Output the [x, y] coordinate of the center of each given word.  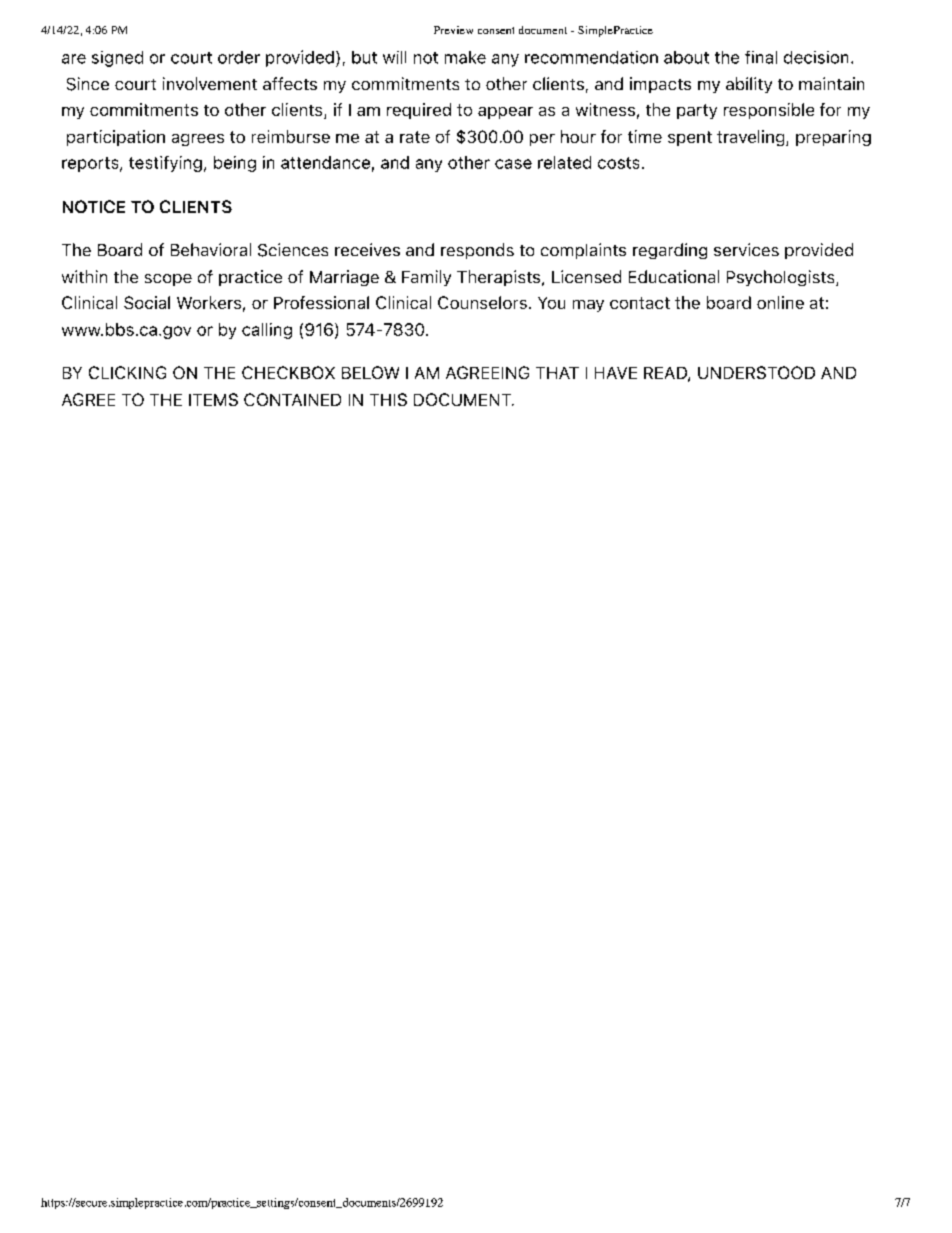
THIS [388, 399]
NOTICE [94, 206]
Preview [453, 30]
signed [117, 59]
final [761, 57]
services [746, 249]
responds [477, 251]
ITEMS [213, 399]
